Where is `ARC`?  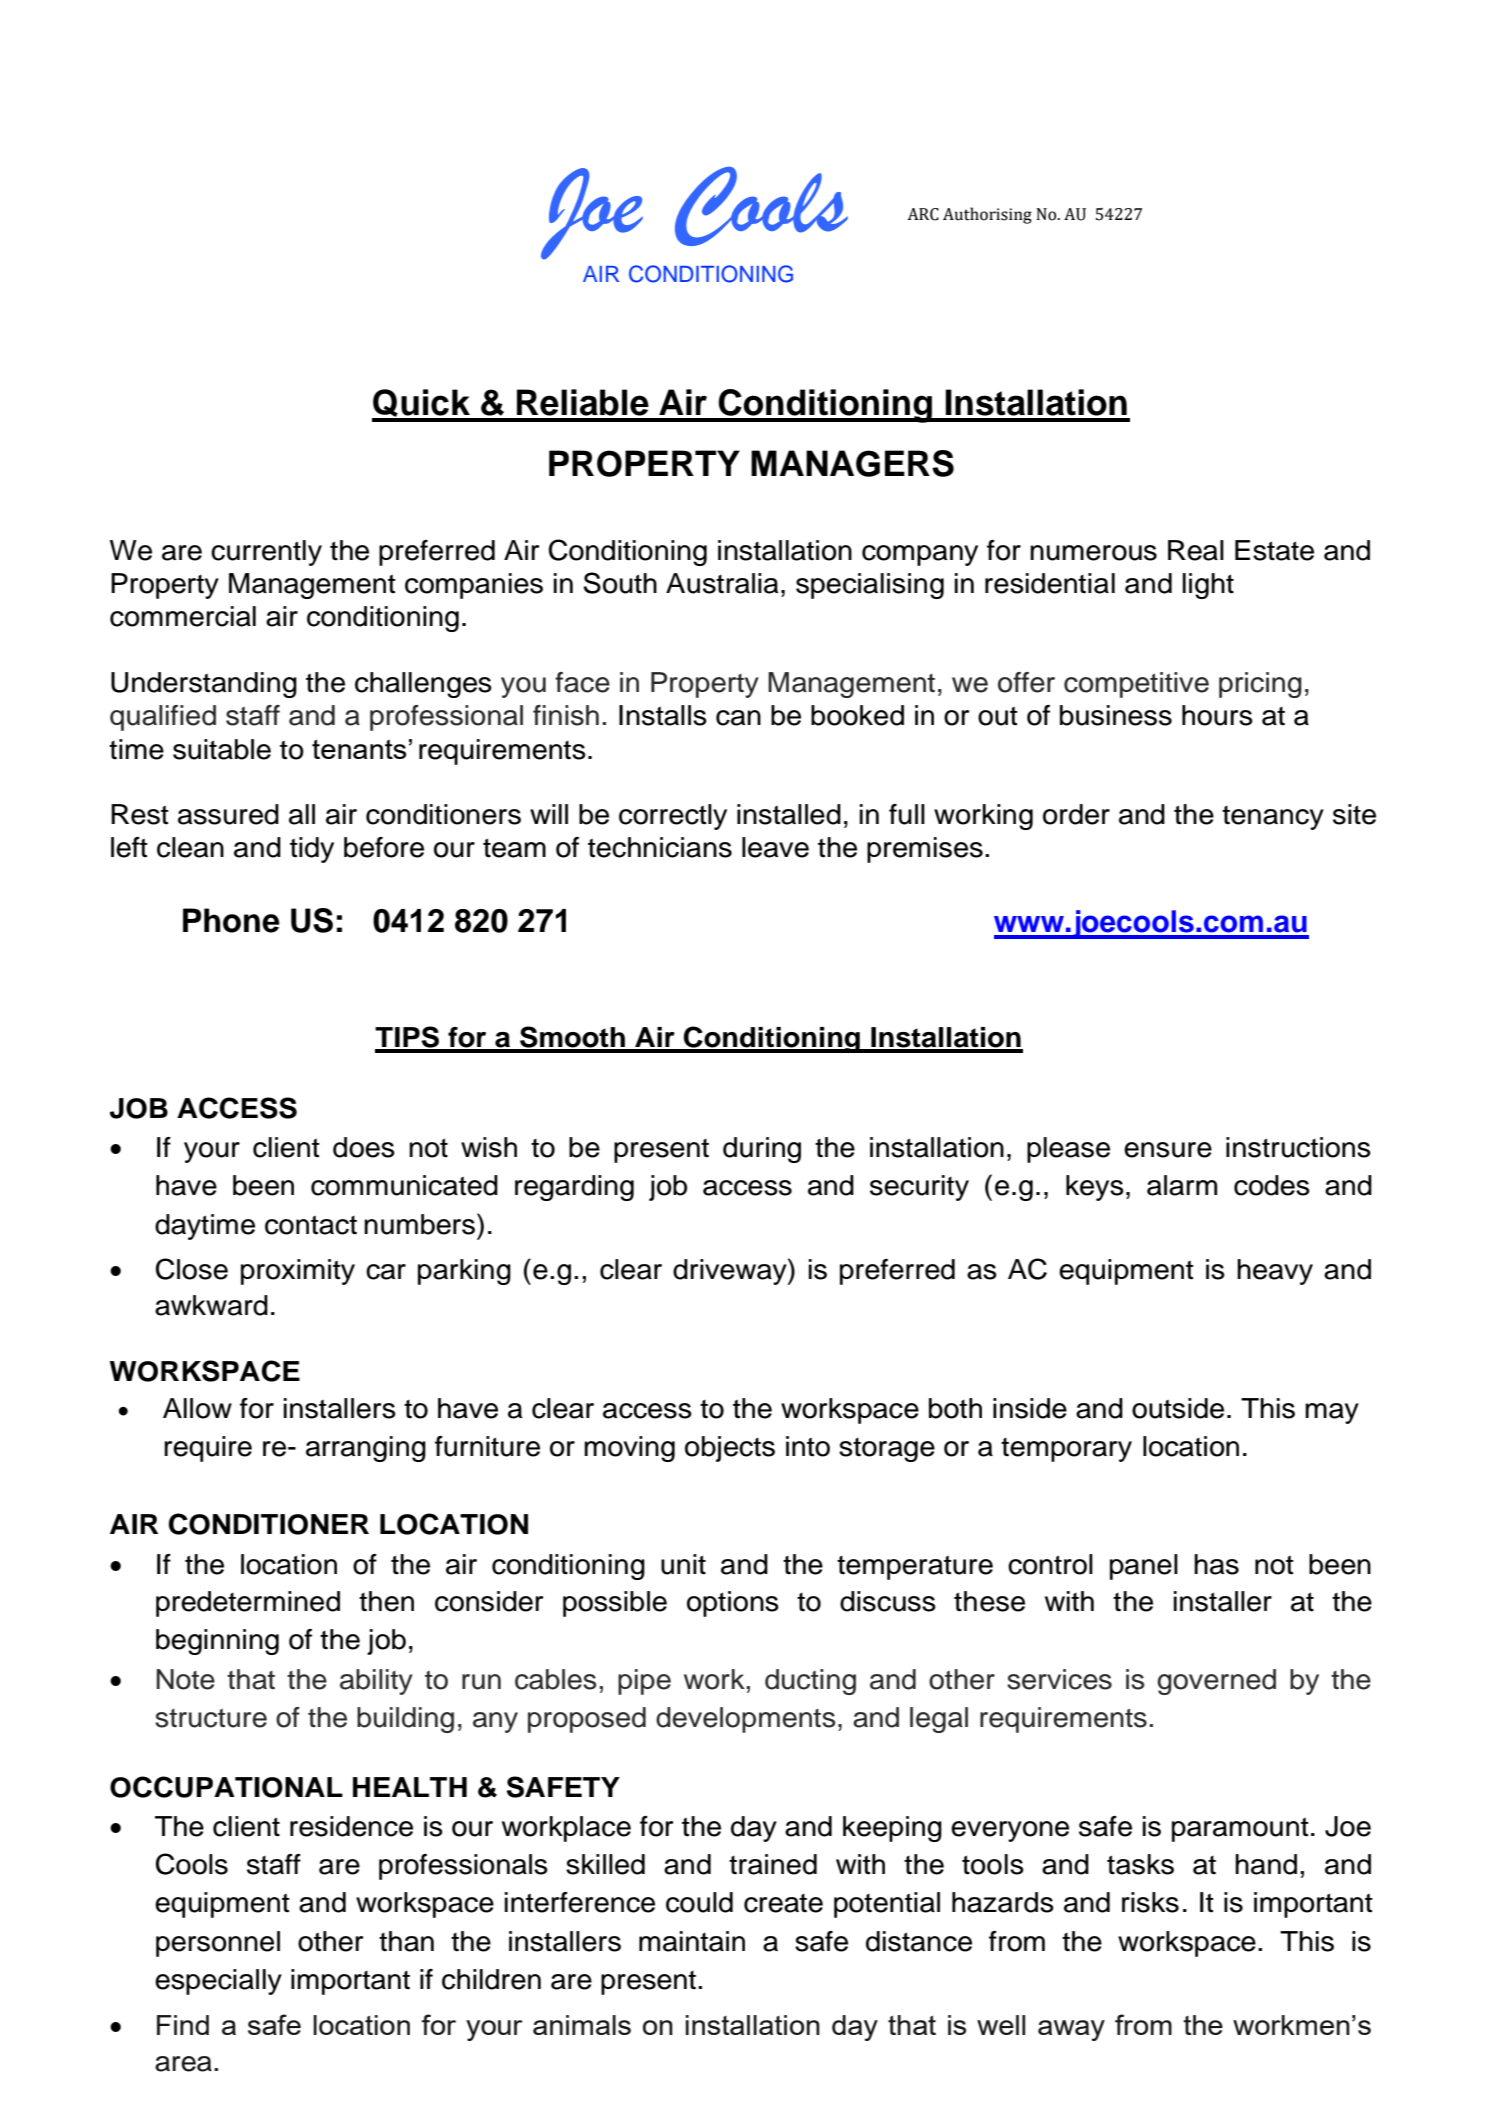
ARC is located at coordinates (923, 214).
